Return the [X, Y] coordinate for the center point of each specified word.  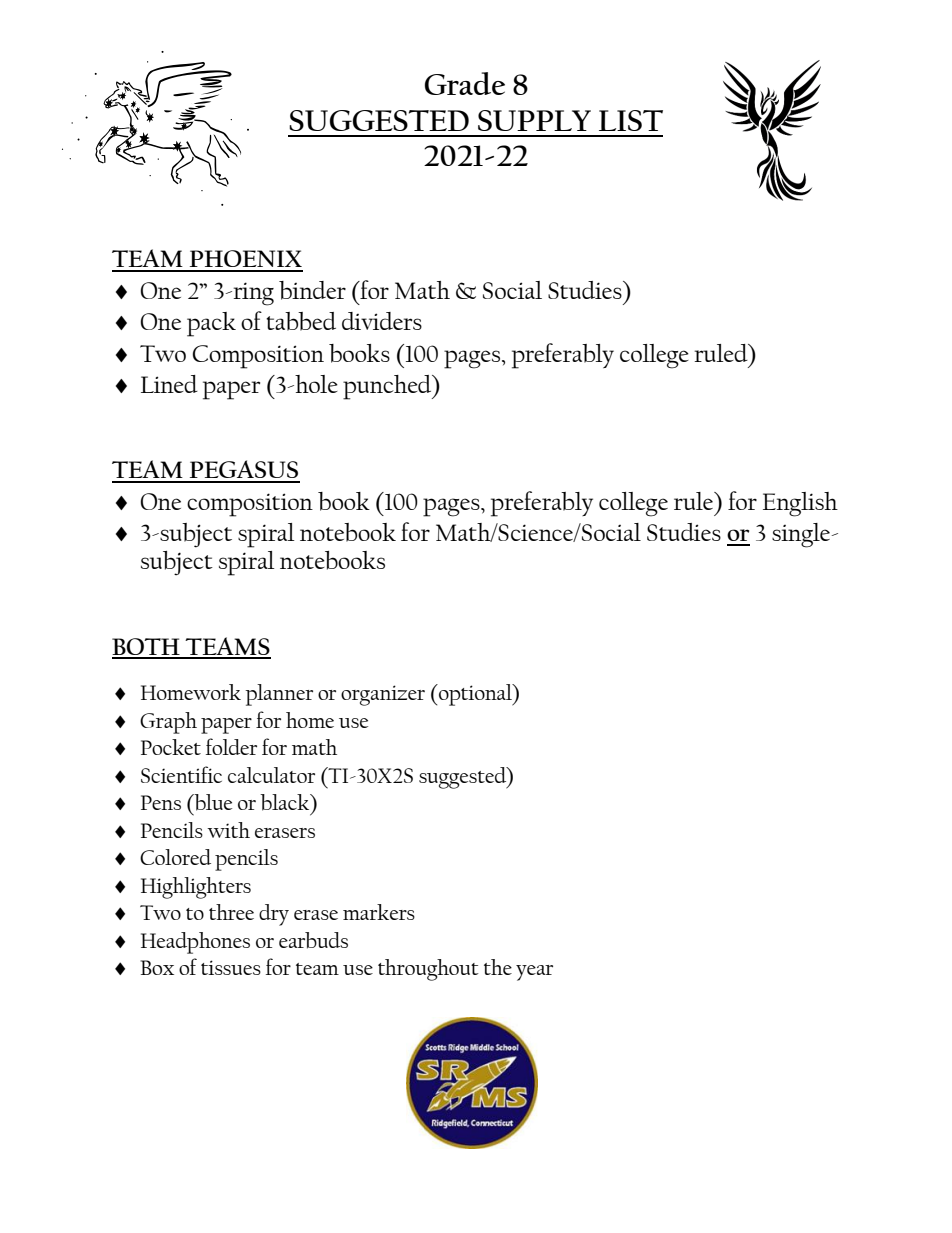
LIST [631, 120]
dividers [382, 321]
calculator [271, 775]
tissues [231, 967]
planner [279, 695]
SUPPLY [534, 120]
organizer [383, 695]
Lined [169, 384]
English [800, 504]
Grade [465, 83]
